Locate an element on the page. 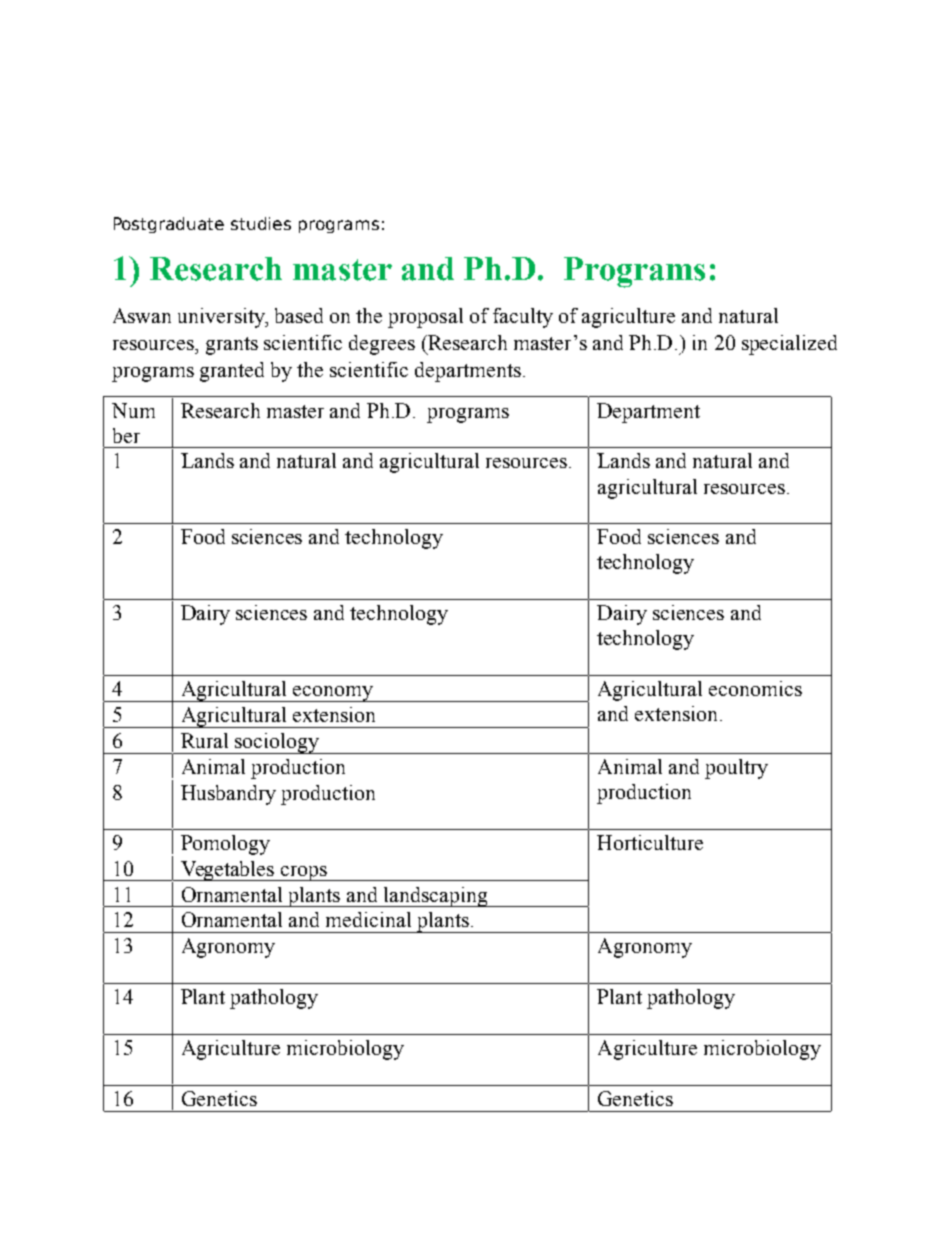 The width and height of the document is (952, 1233). Horticulture is located at coordinates (650, 842).
